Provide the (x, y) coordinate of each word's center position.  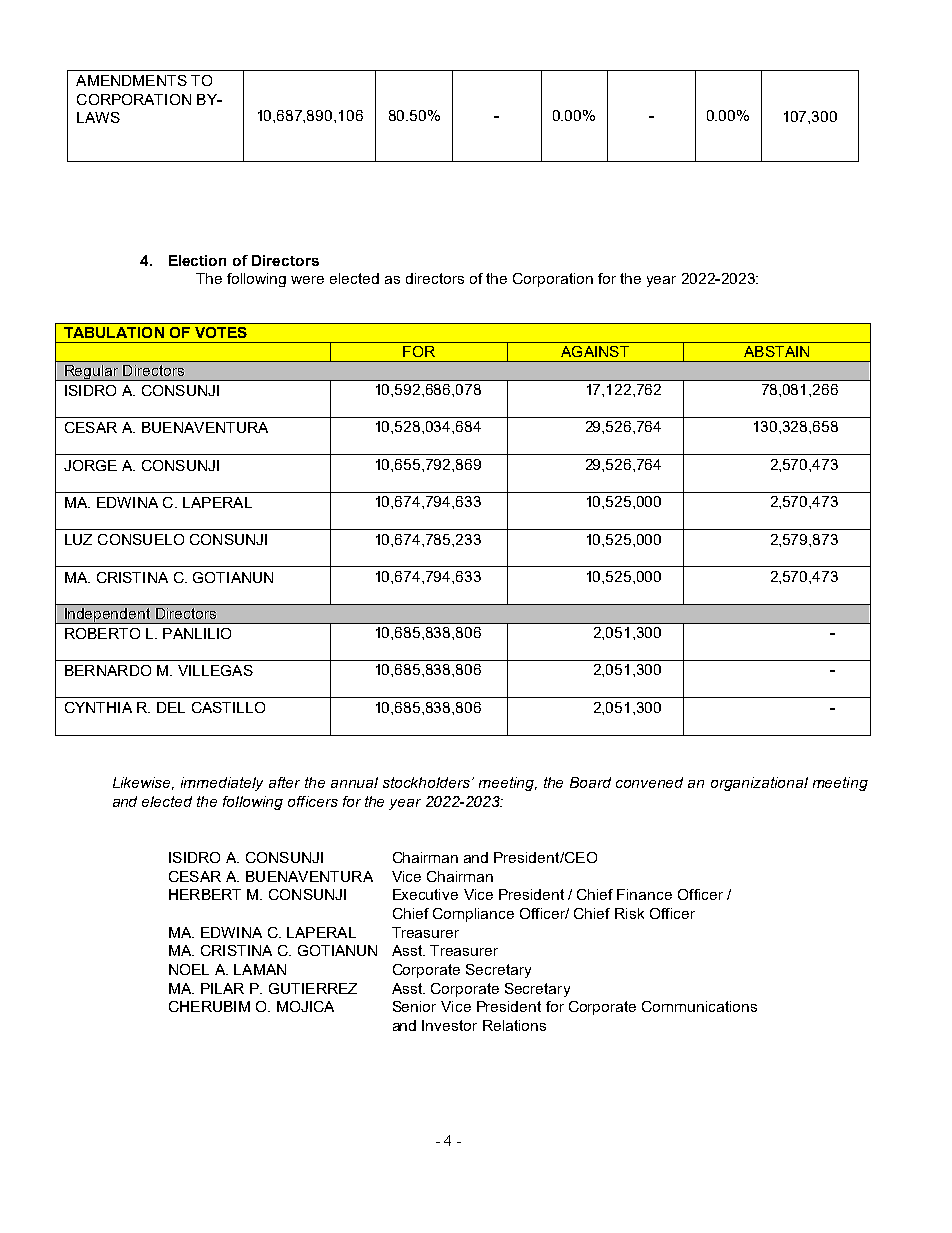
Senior (414, 1006)
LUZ (78, 539)
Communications (699, 1006)
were (307, 280)
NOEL (189, 969)
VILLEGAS (215, 670)
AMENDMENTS (131, 80)
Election (197, 260)
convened (649, 782)
